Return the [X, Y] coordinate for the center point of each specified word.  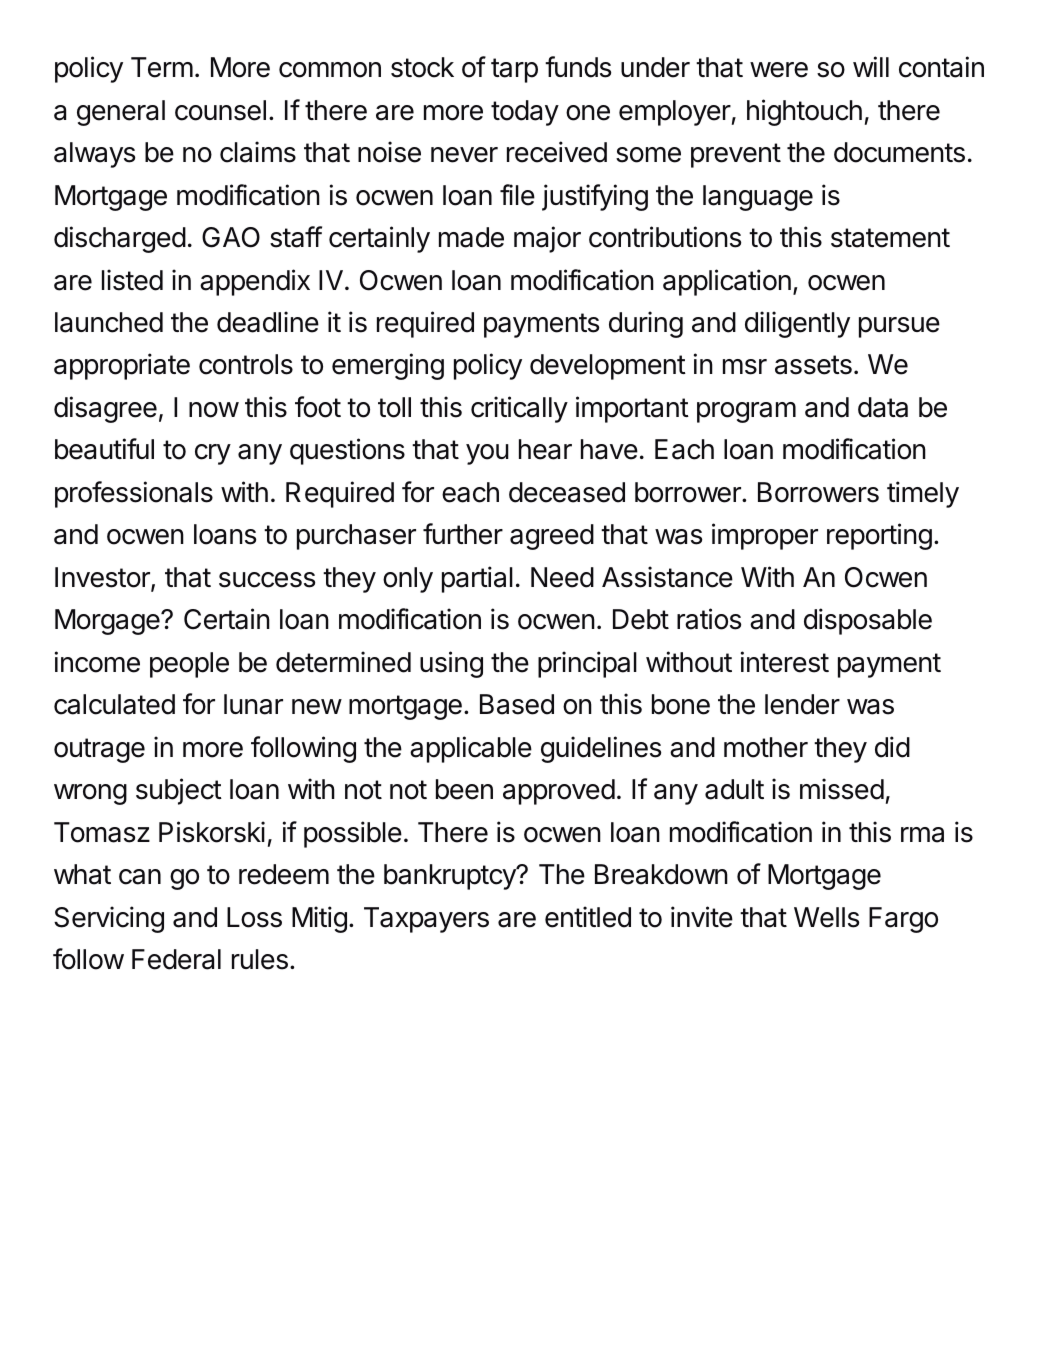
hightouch [804, 112]
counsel [220, 110]
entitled [588, 917]
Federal [176, 959]
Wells [826, 917]
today [525, 113]
